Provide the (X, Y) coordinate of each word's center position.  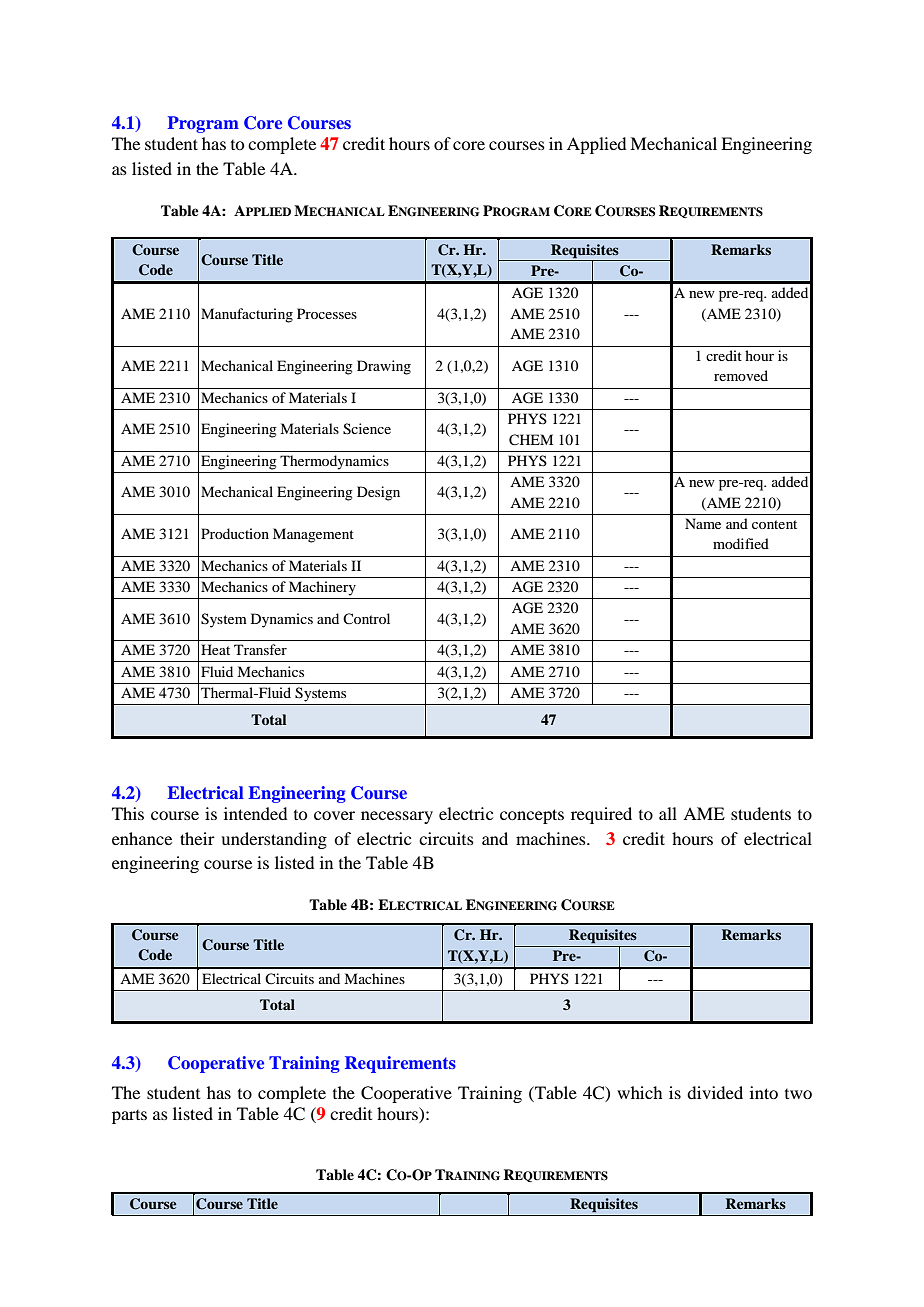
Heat (215, 649)
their (197, 838)
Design (378, 493)
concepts (532, 816)
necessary (397, 817)
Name (703, 523)
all (668, 813)
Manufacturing (247, 315)
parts (129, 1117)
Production (235, 533)
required (601, 815)
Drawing (384, 367)
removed (741, 375)
